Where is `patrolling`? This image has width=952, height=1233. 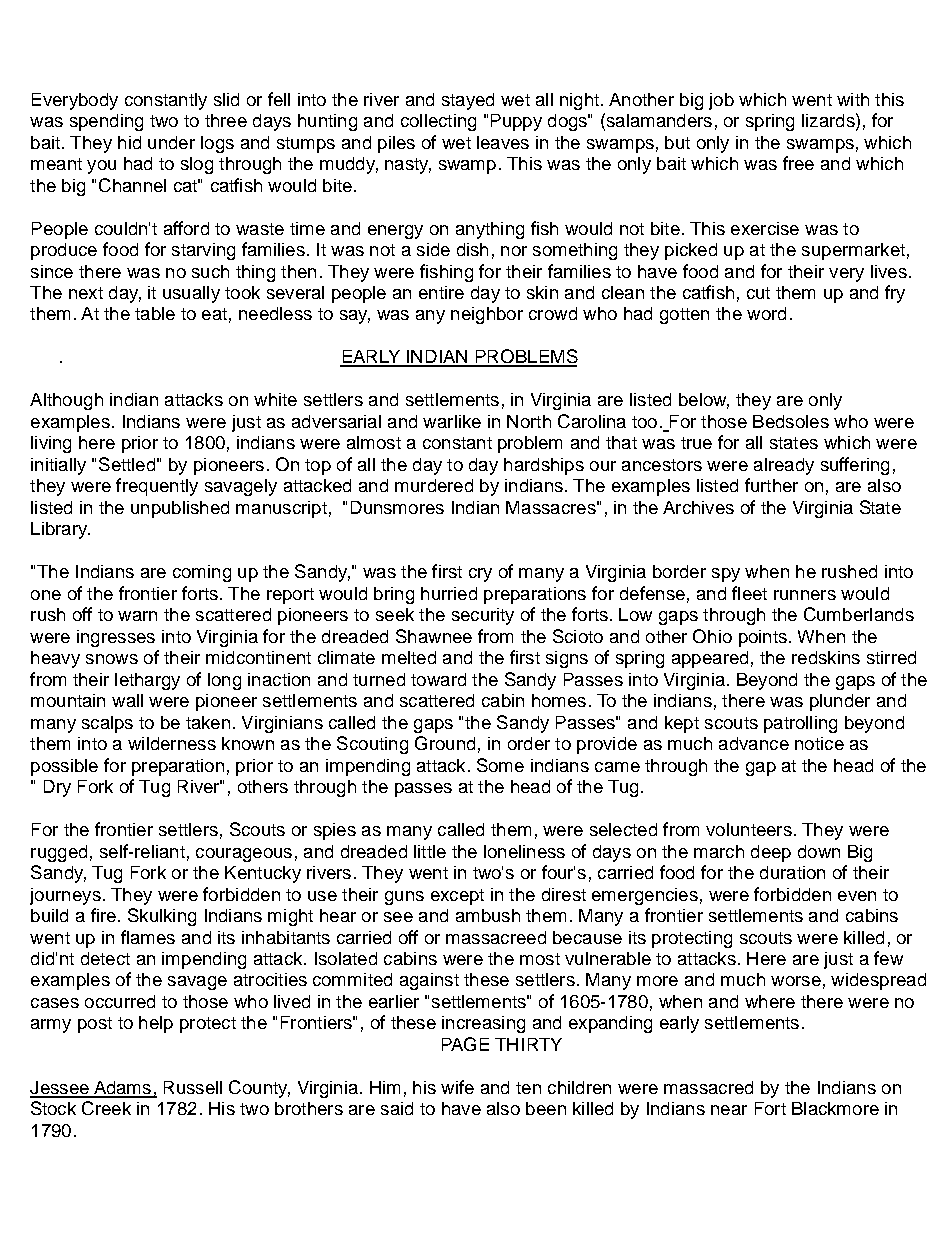
patrolling is located at coordinates (800, 724).
